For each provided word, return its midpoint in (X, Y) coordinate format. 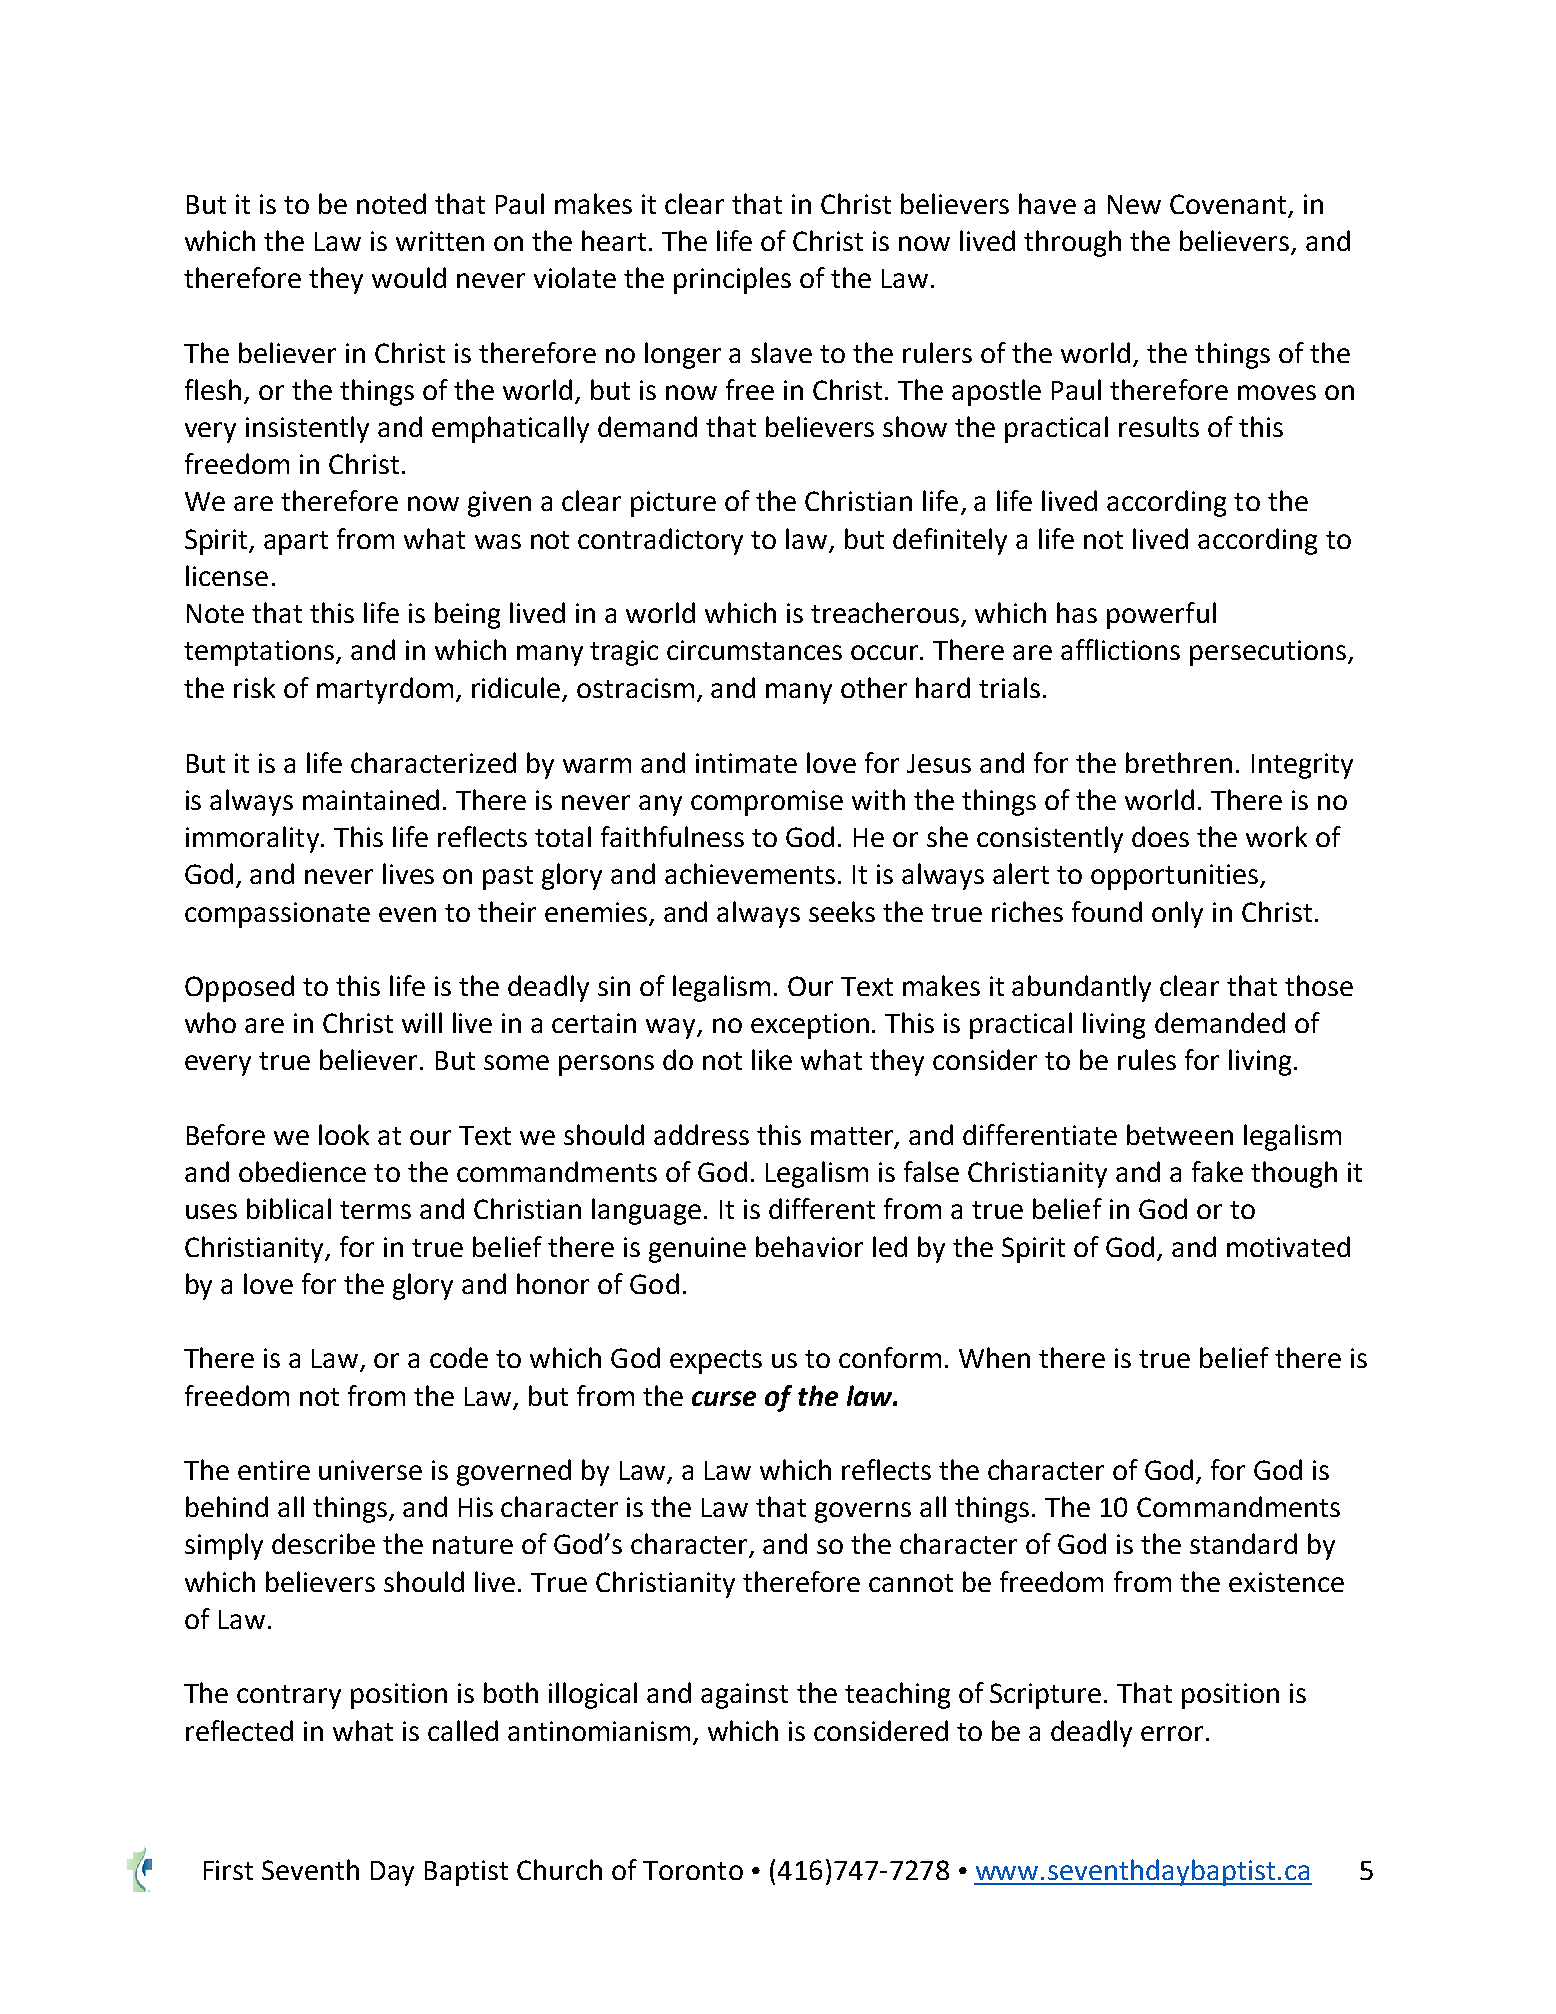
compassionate (277, 915)
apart (296, 543)
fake (1217, 1171)
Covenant (1228, 204)
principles (732, 280)
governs (863, 1512)
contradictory (660, 541)
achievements (750, 873)
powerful (1161, 615)
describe (323, 1543)
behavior (809, 1246)
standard (1243, 1543)
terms (375, 1210)
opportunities (1174, 877)
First (228, 1870)
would (409, 277)
